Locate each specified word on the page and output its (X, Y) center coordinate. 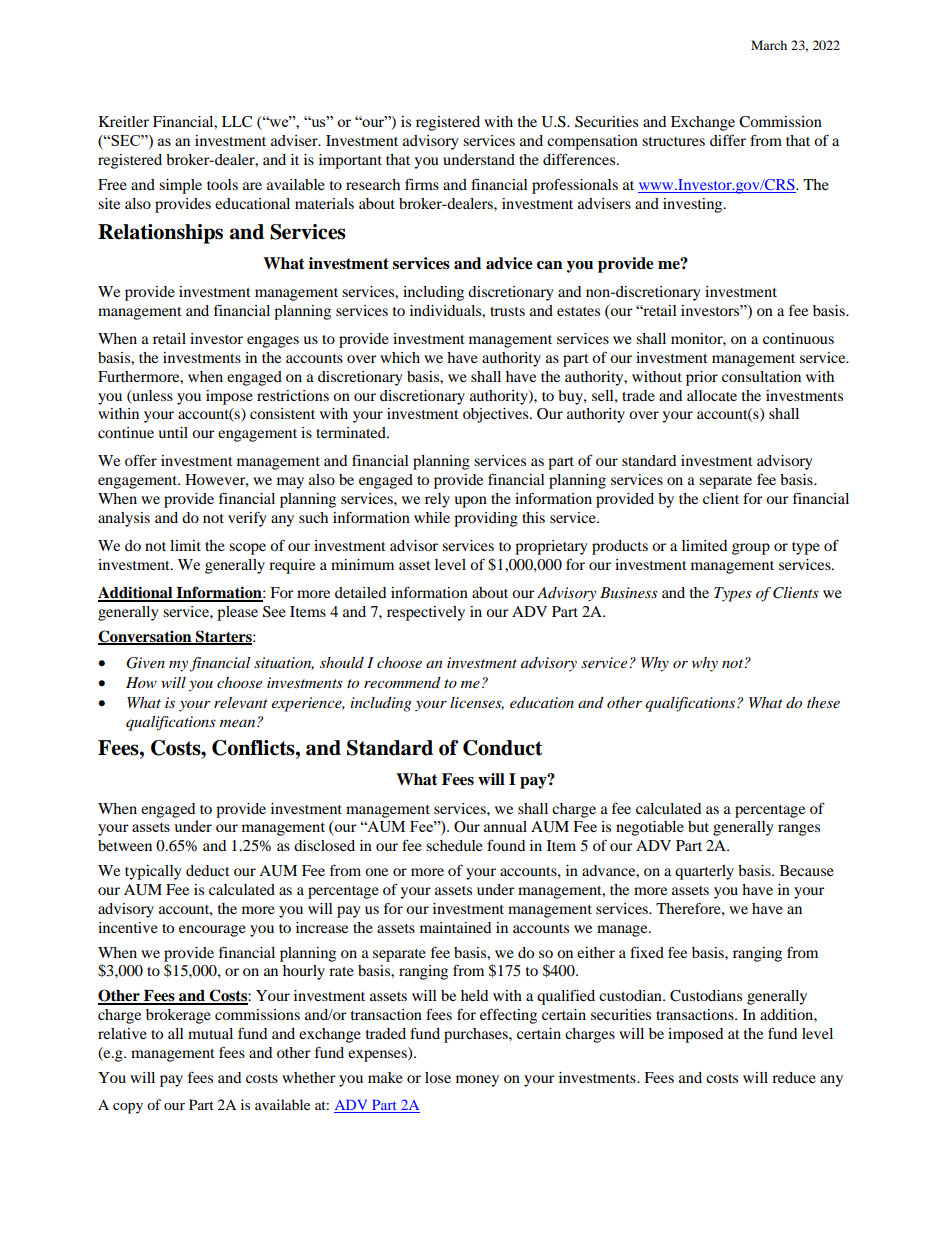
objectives (497, 415)
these (823, 702)
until (173, 432)
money (477, 1081)
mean (239, 723)
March (769, 45)
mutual (210, 1033)
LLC (237, 122)
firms (422, 184)
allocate (712, 395)
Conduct (502, 748)
